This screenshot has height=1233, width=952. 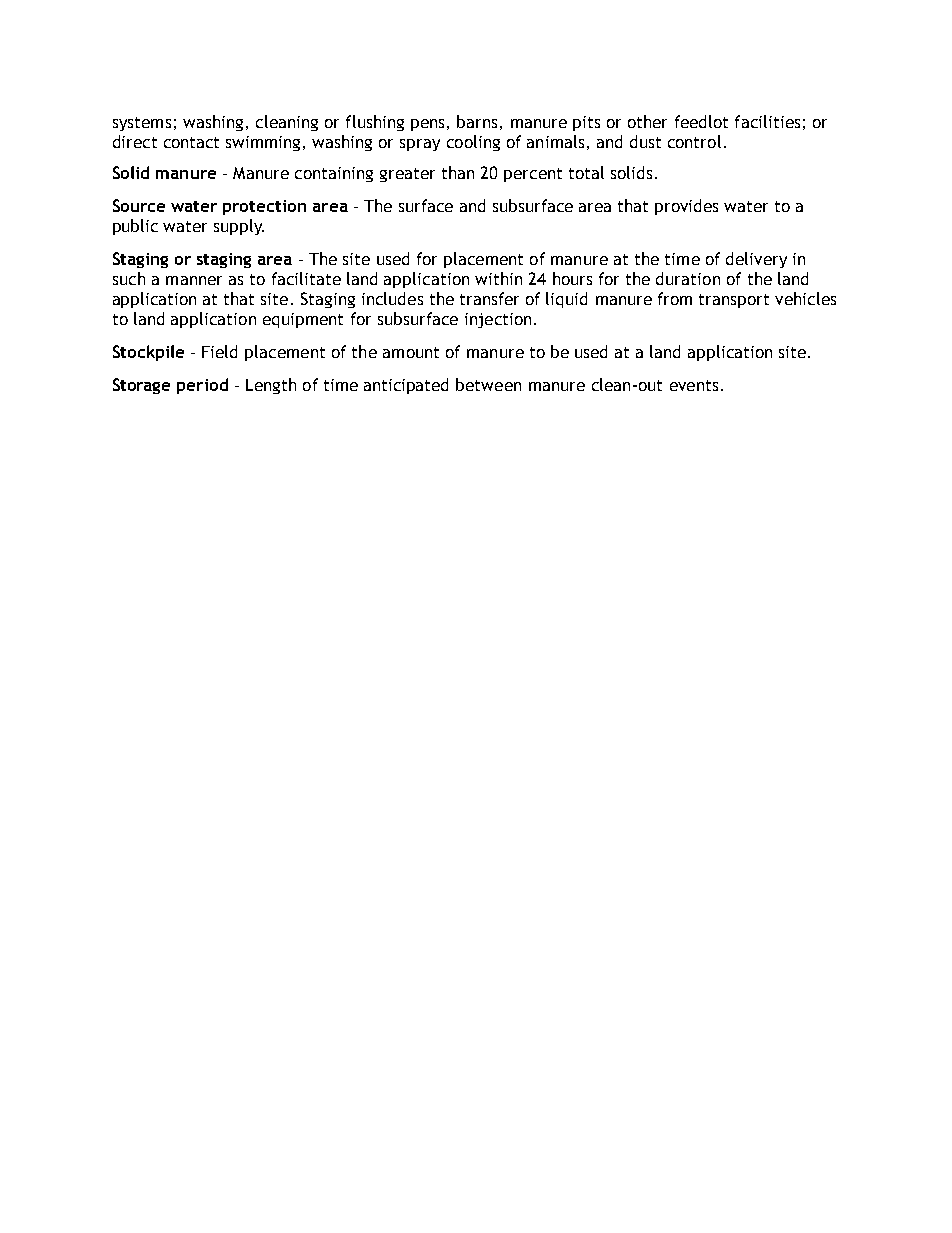 I want to click on within, so click(x=498, y=278).
